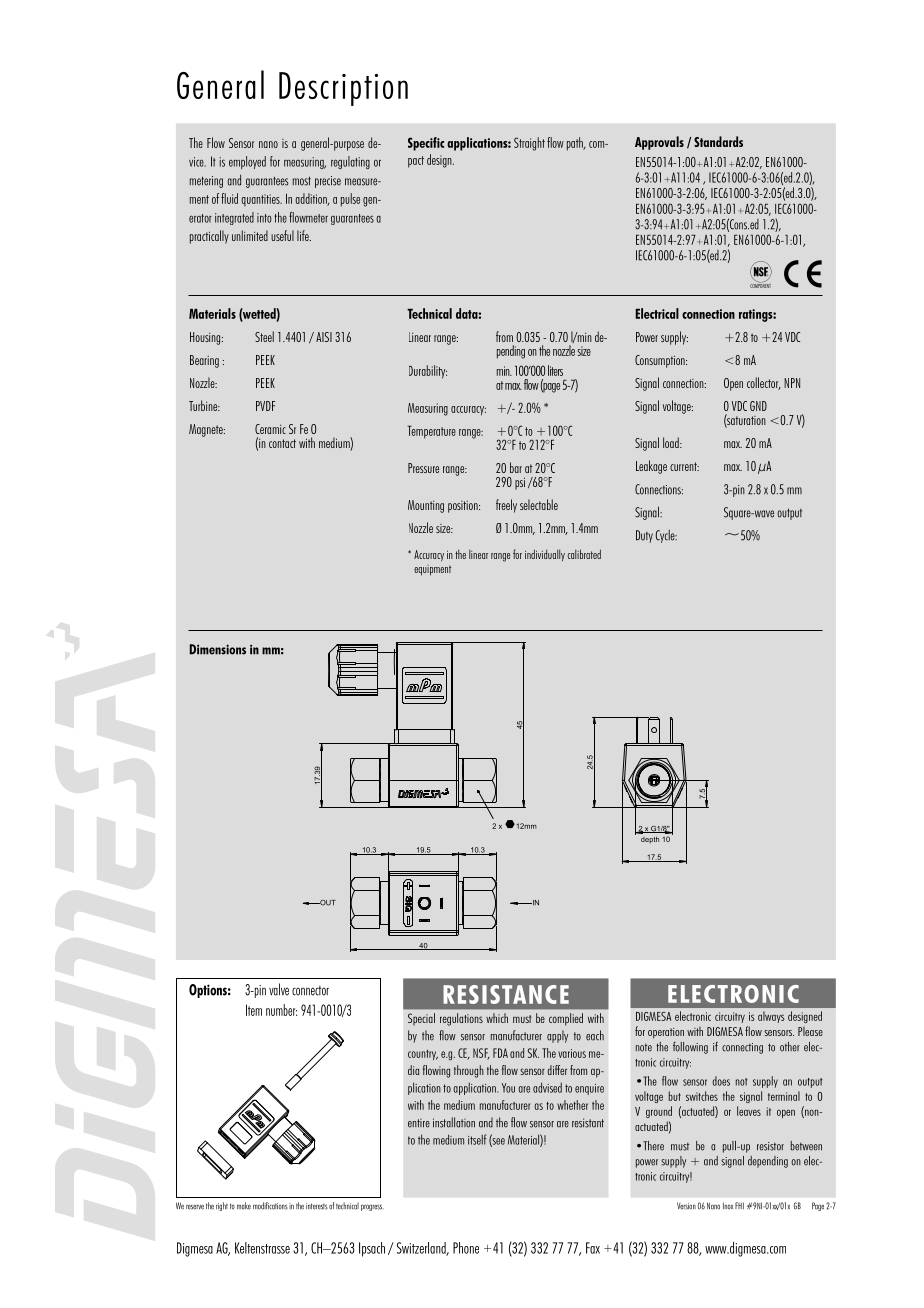  What do you see at coordinates (270, 1206) in the screenshot?
I see `modifications` at bounding box center [270, 1206].
